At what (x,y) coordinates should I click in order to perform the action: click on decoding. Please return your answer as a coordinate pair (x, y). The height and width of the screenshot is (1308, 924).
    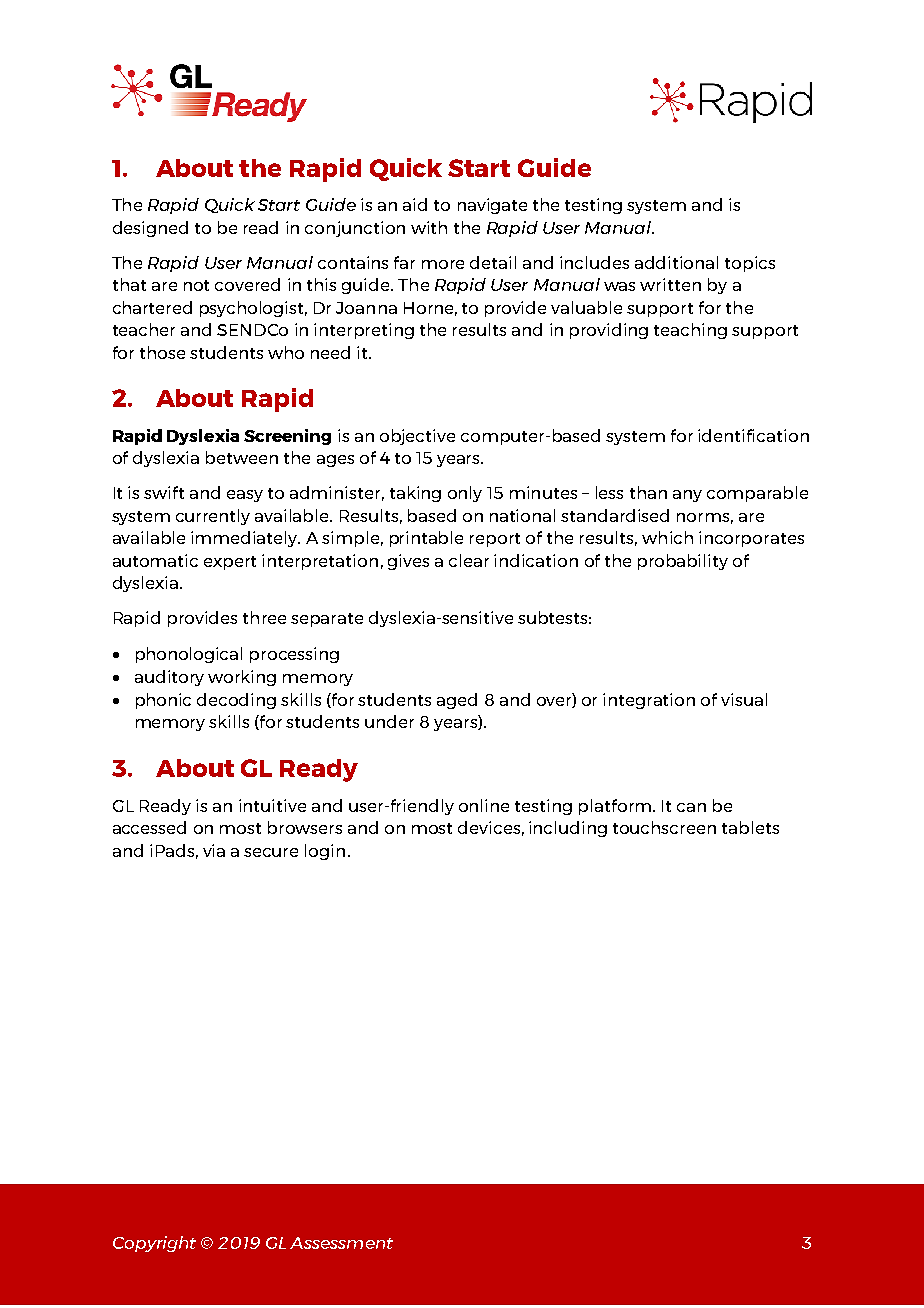
    Looking at the image, I should click on (236, 701).
